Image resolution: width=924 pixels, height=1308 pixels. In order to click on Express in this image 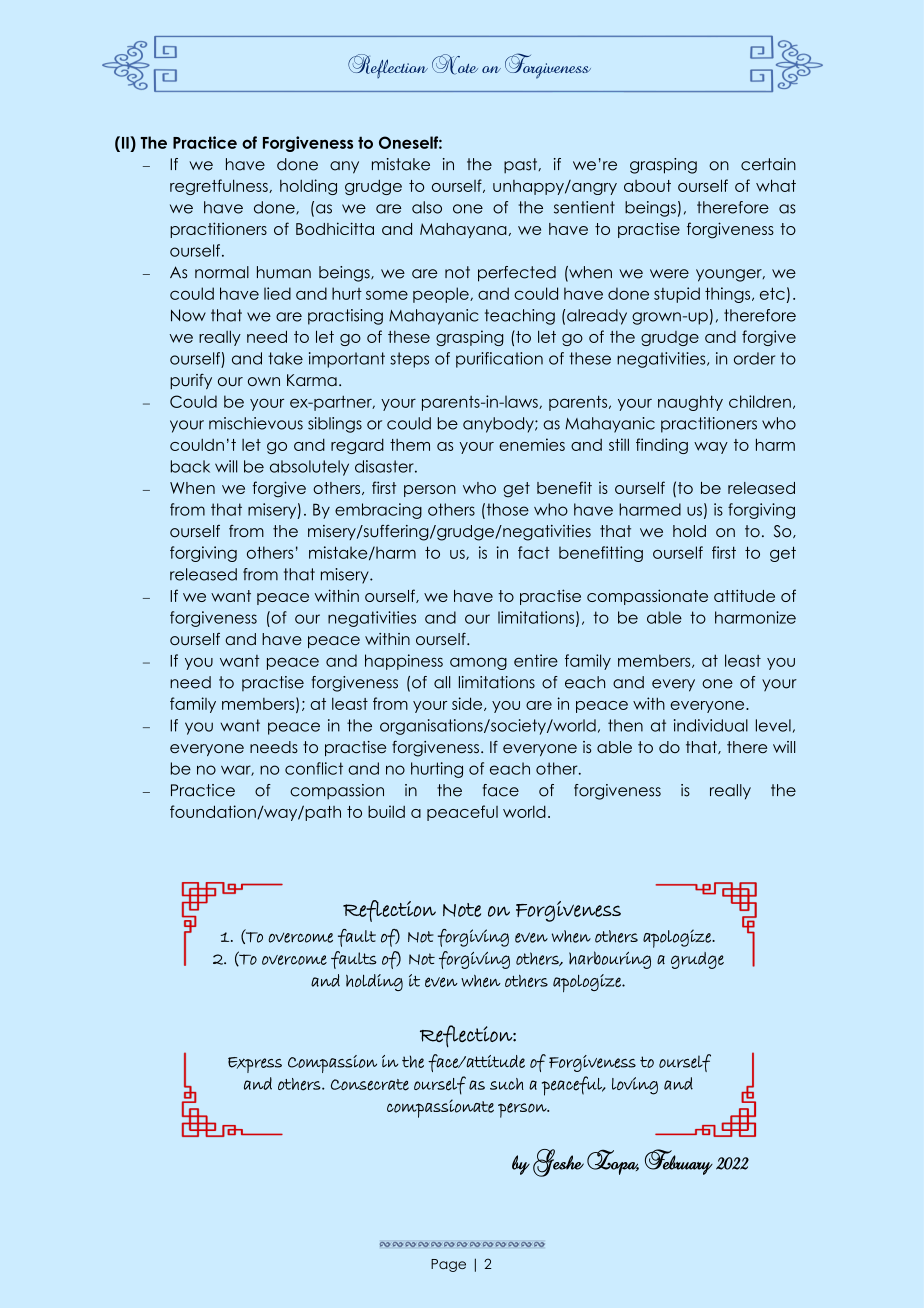, I will do `click(255, 1065)`.
